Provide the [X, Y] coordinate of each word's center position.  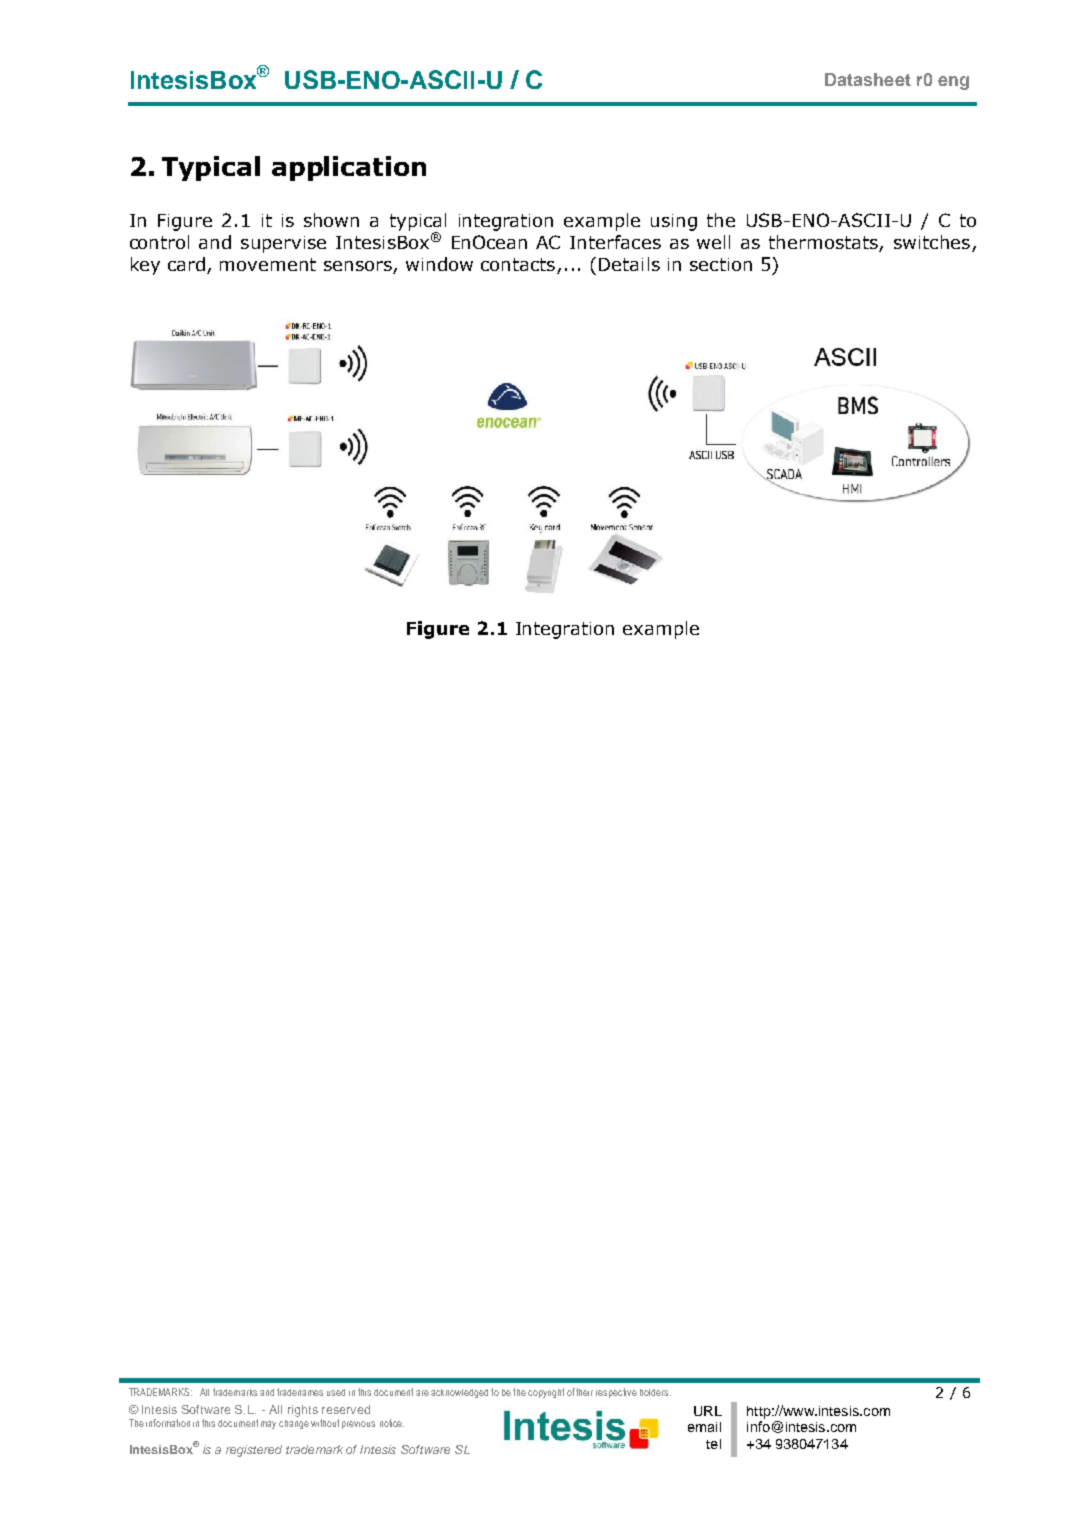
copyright [546, 1393]
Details [629, 264]
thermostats [824, 243]
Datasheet [868, 79]
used [336, 1392]
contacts [519, 266]
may [268, 1425]
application [349, 168]
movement [268, 264]
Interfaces [615, 242]
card [186, 264]
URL [708, 1411]
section [721, 264]
